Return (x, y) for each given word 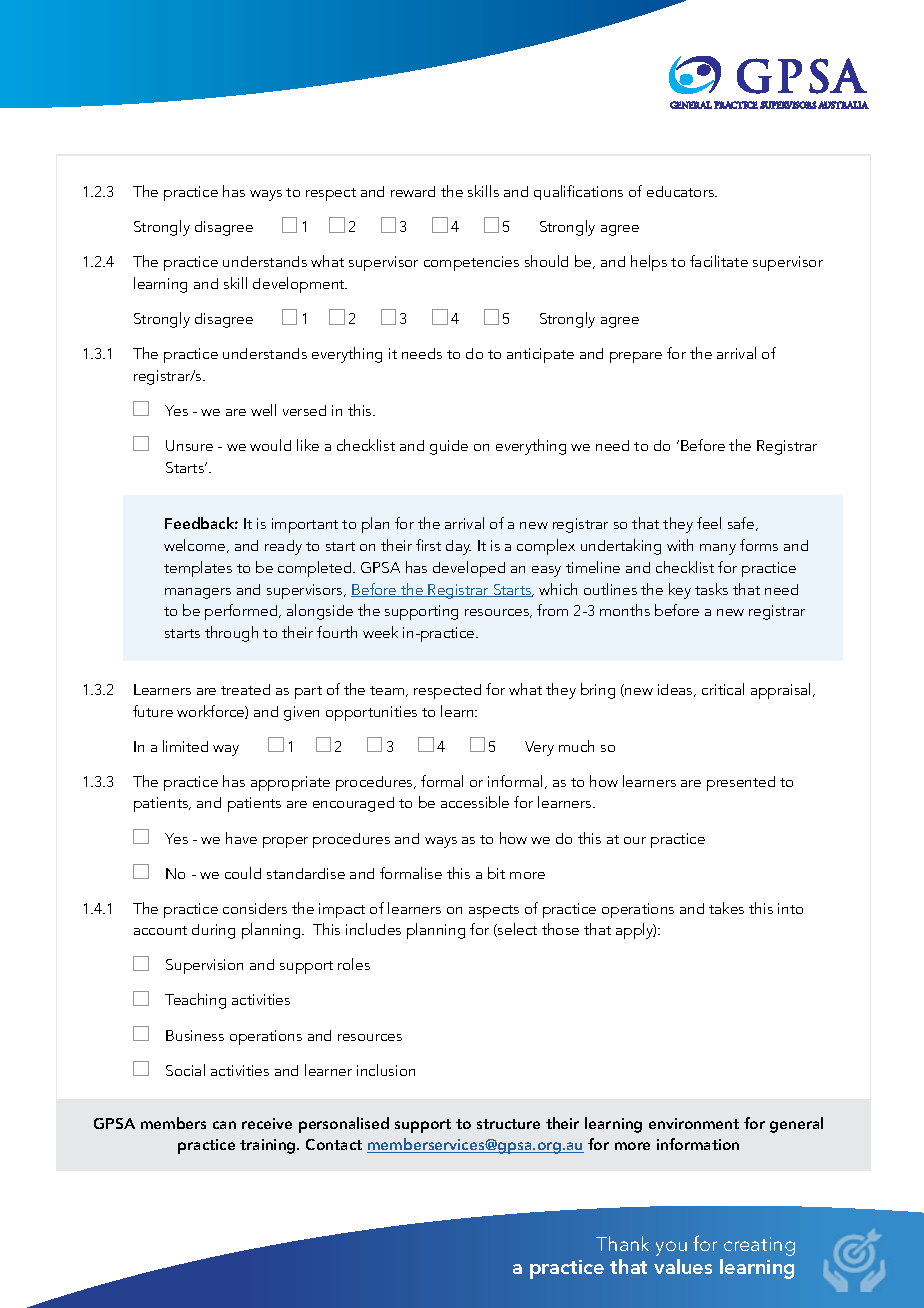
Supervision (204, 966)
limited (185, 746)
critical (723, 689)
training (269, 1146)
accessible (475, 802)
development (300, 285)
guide (449, 447)
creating (759, 1246)
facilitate (719, 261)
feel (709, 523)
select (516, 930)
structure (508, 1124)
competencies (471, 263)
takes (726, 908)
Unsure (189, 445)
